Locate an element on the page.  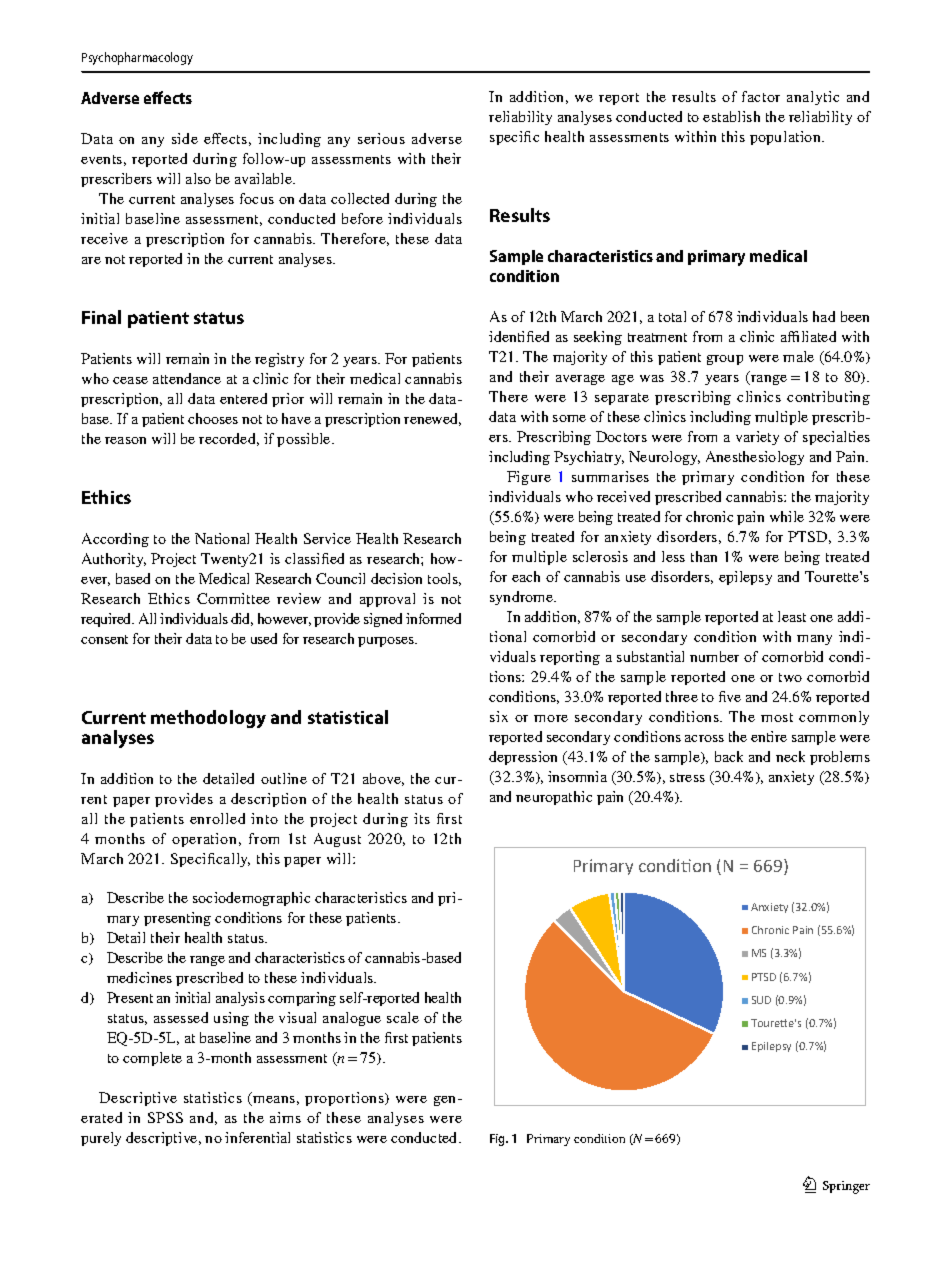
SPSS is located at coordinates (165, 1117).
